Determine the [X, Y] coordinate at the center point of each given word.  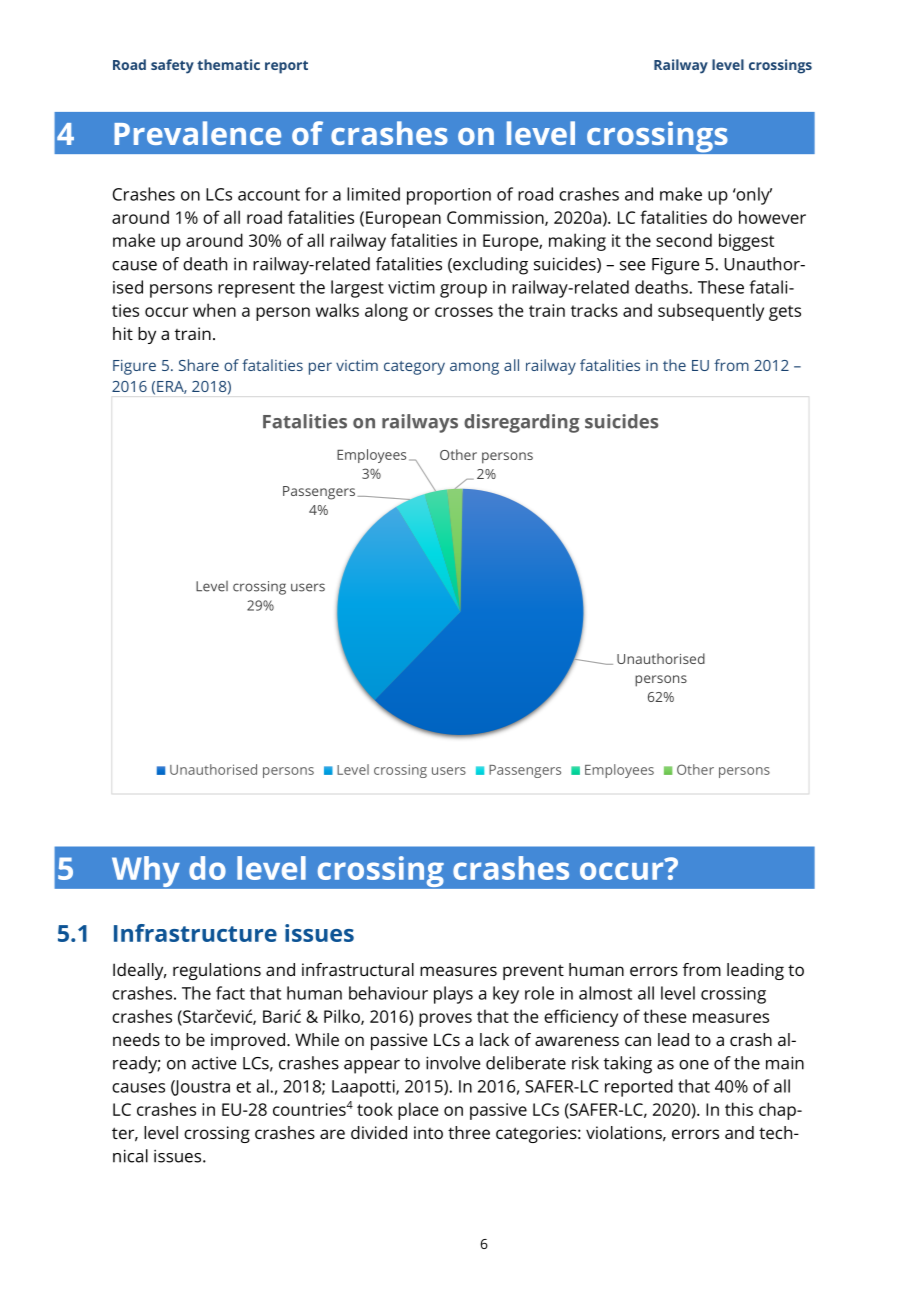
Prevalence [197, 133]
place [418, 1111]
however [772, 217]
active [214, 1063]
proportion [449, 196]
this [739, 1109]
